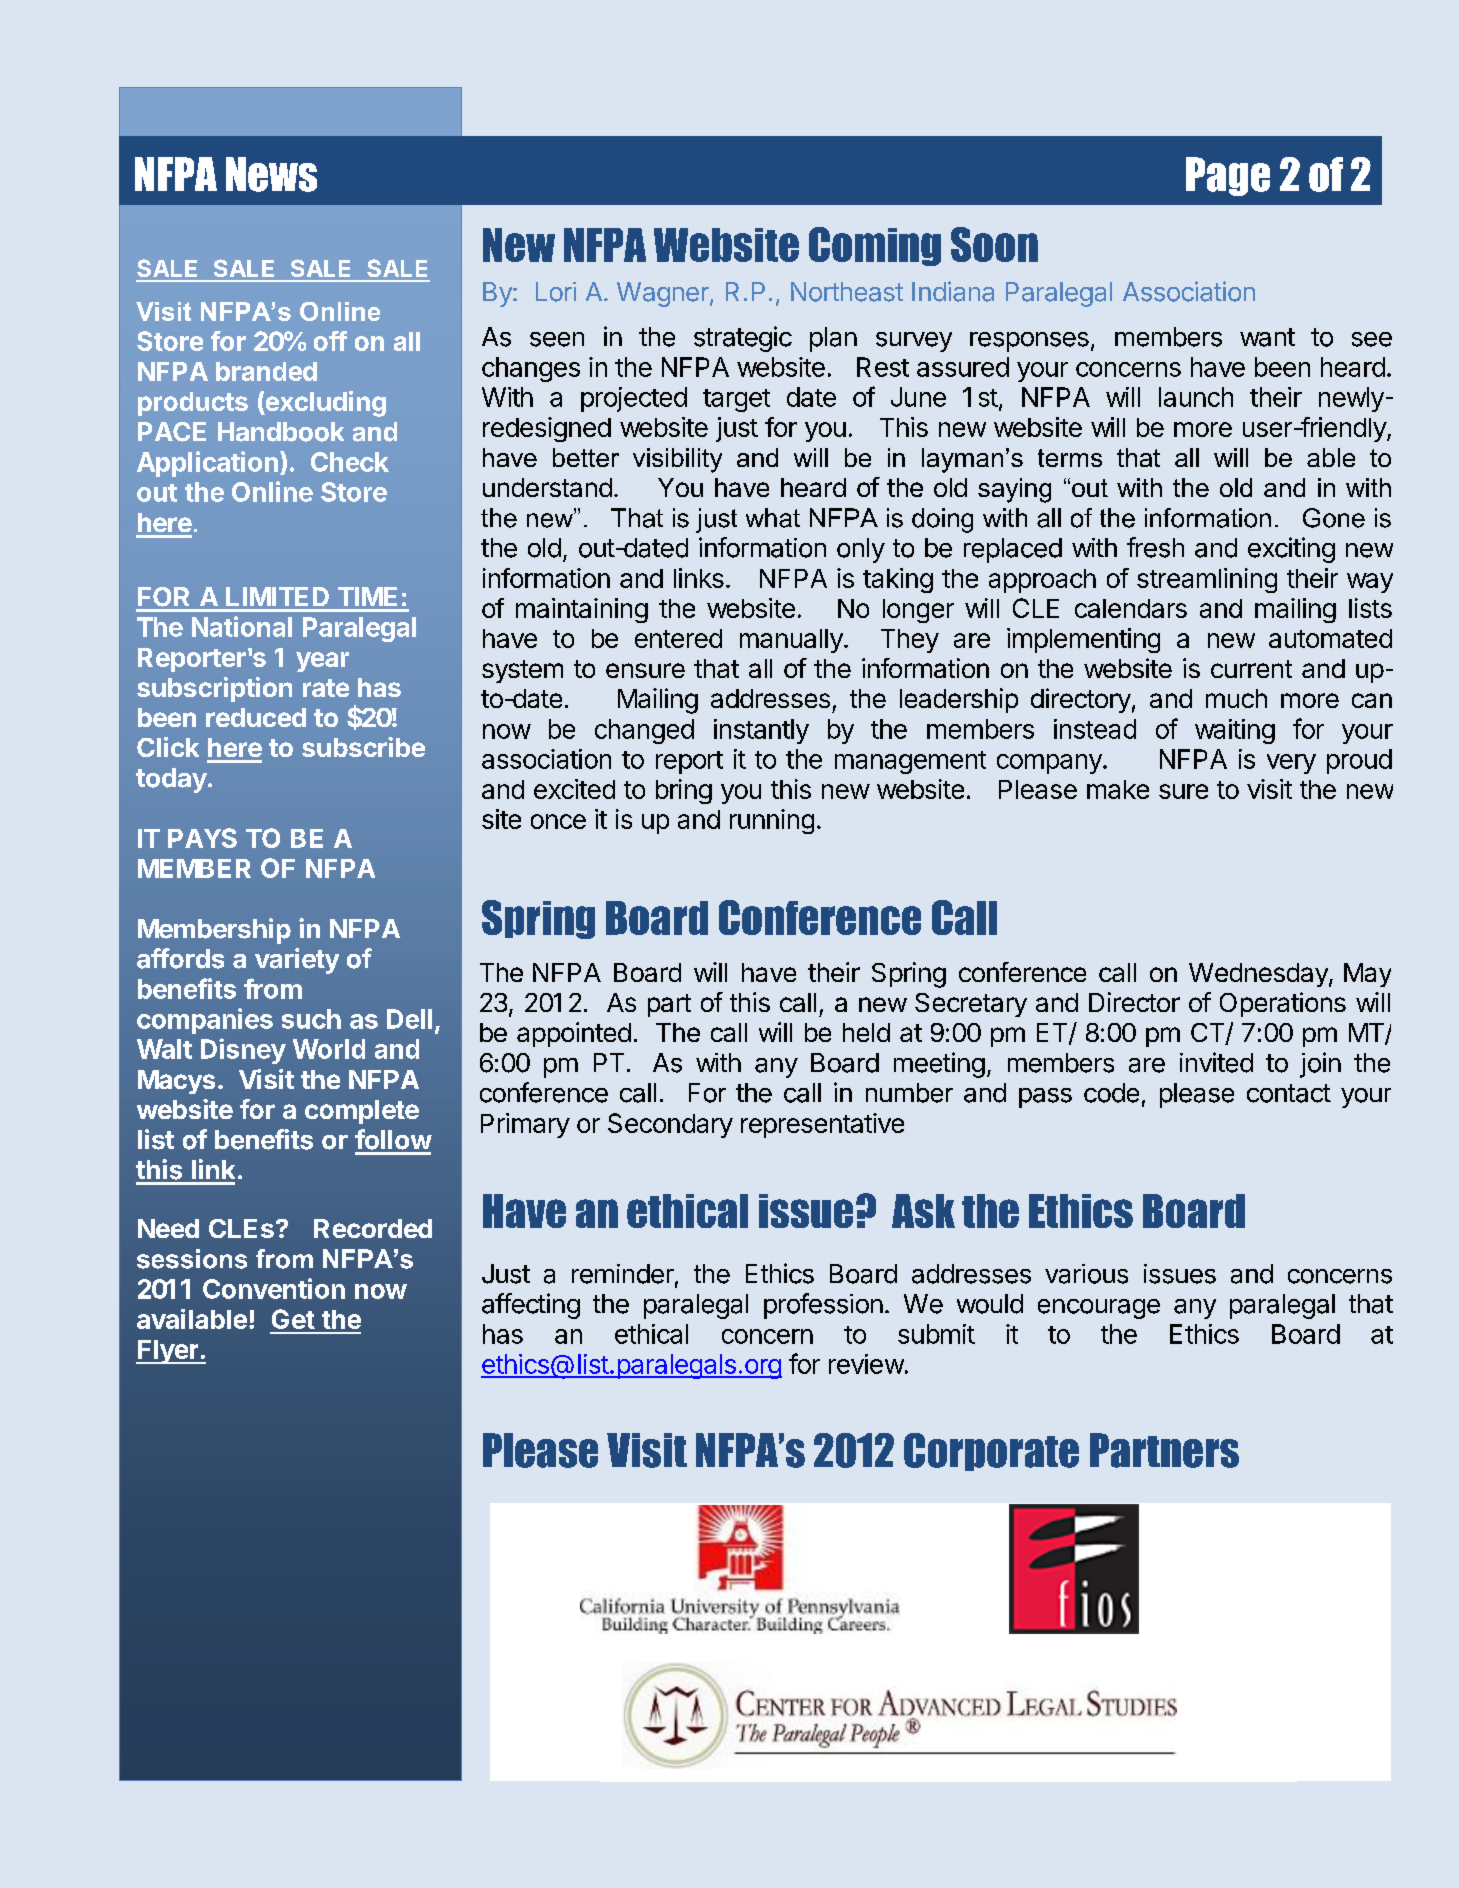 The height and width of the document is (1888, 1459). I want to click on manually, so click(792, 641).
